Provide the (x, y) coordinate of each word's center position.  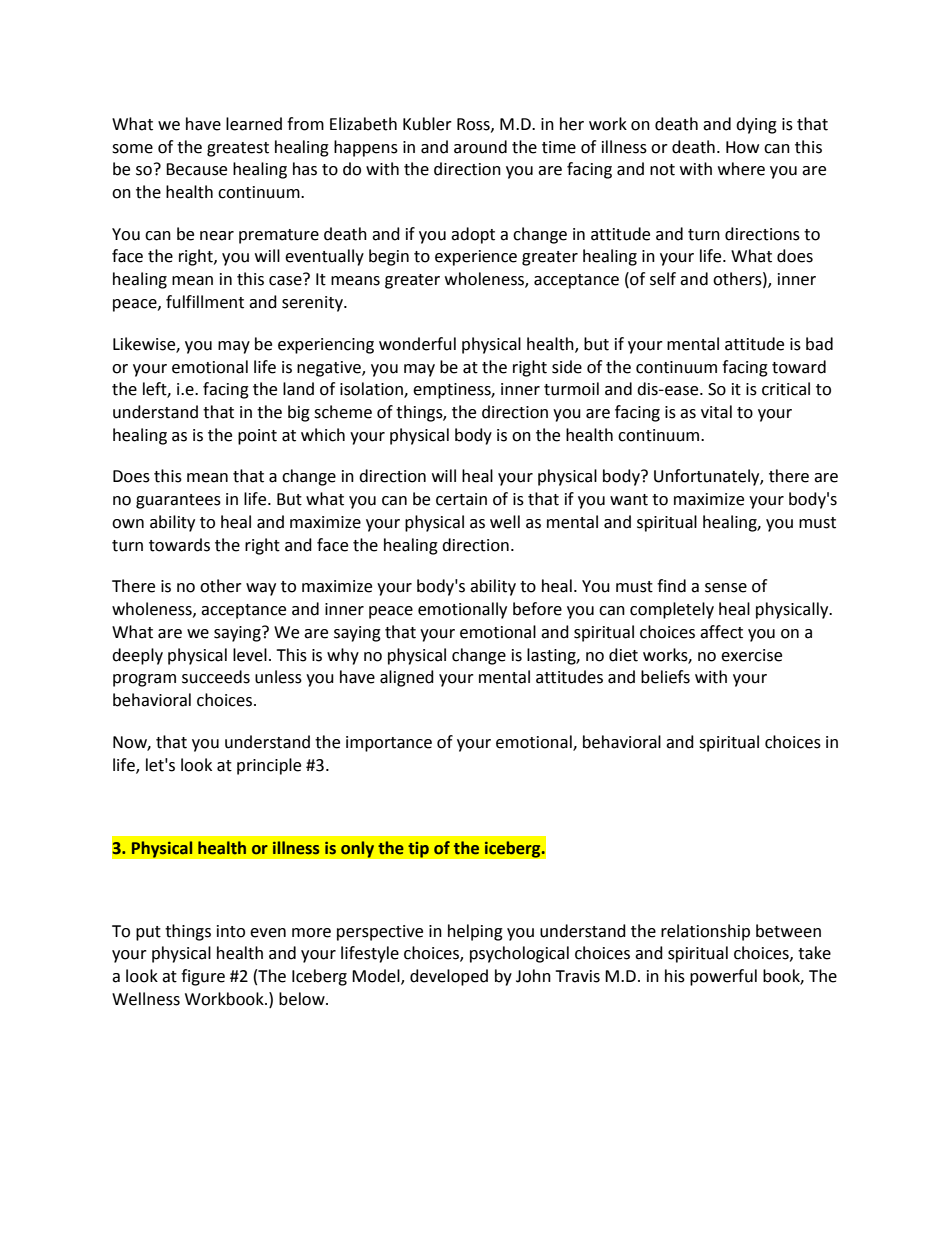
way (261, 589)
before (537, 609)
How (742, 147)
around (480, 147)
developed (449, 977)
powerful (723, 977)
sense (726, 588)
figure (203, 977)
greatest (238, 149)
